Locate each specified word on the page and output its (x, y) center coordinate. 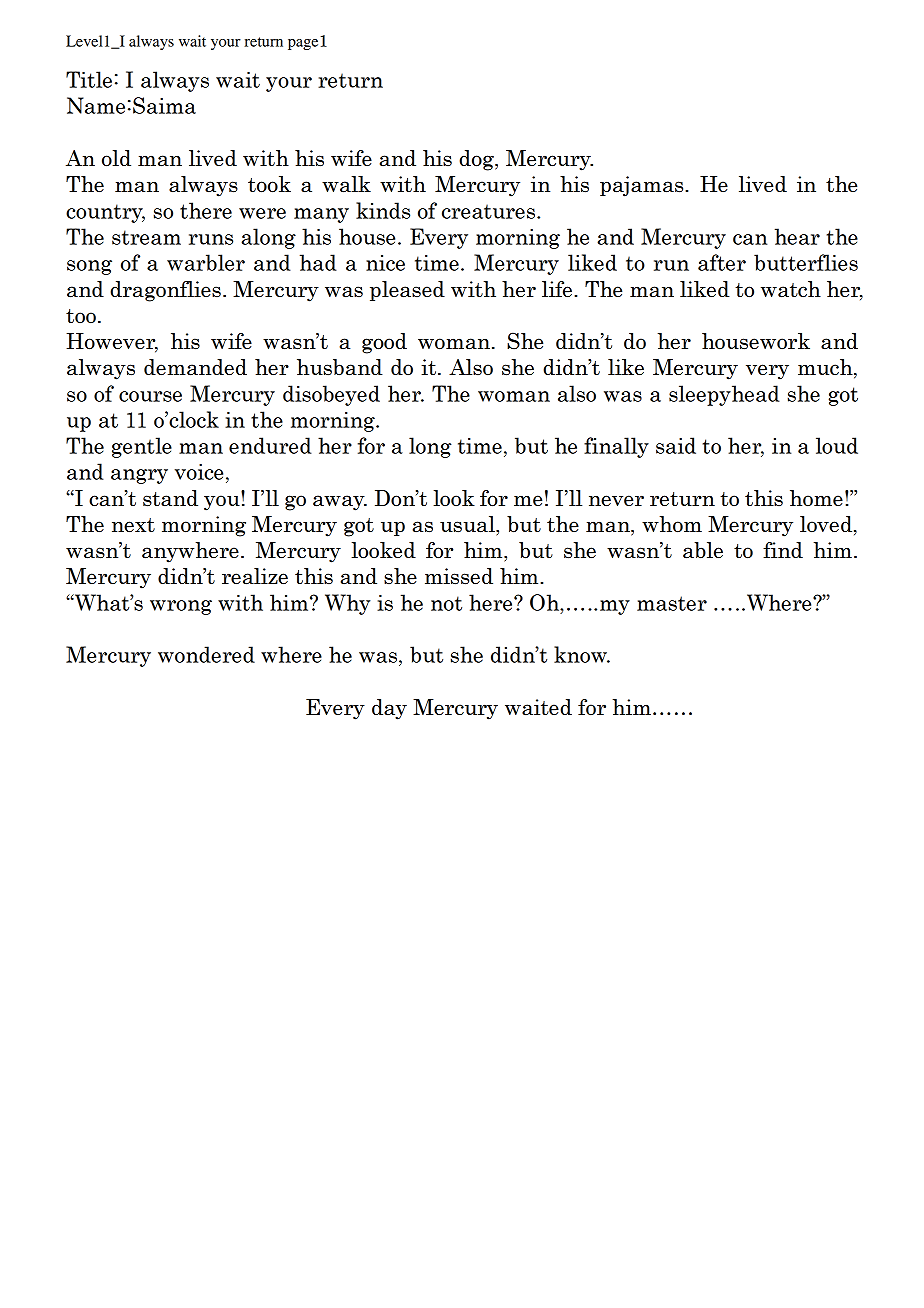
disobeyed (331, 395)
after (722, 262)
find (783, 550)
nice (385, 263)
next (133, 525)
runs (211, 239)
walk (346, 184)
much (826, 368)
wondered (206, 654)
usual (468, 524)
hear (797, 236)
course (150, 396)
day (389, 709)
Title (89, 79)
